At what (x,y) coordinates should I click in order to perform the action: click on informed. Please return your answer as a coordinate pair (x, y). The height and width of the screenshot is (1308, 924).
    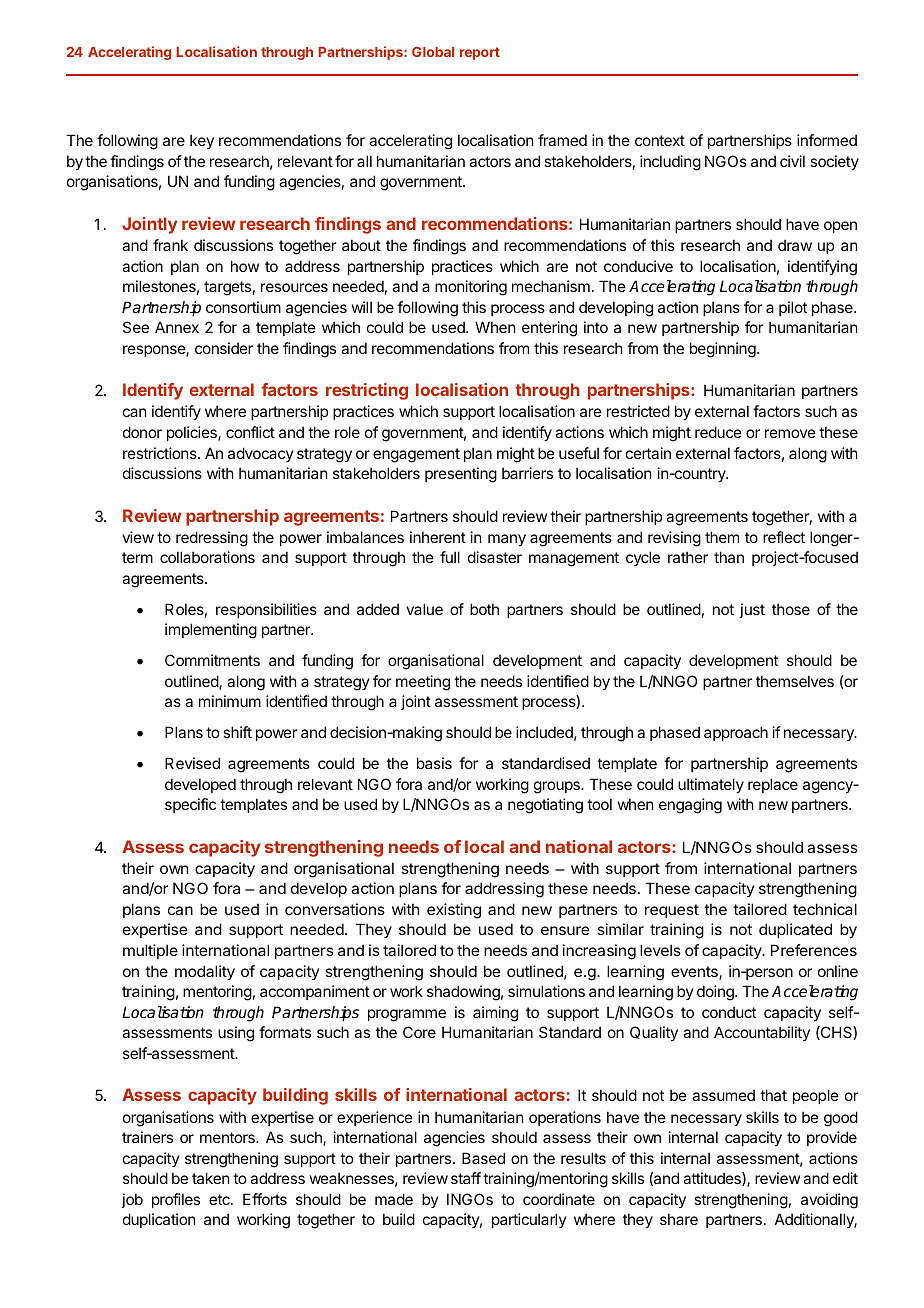
    Looking at the image, I should click on (827, 140).
